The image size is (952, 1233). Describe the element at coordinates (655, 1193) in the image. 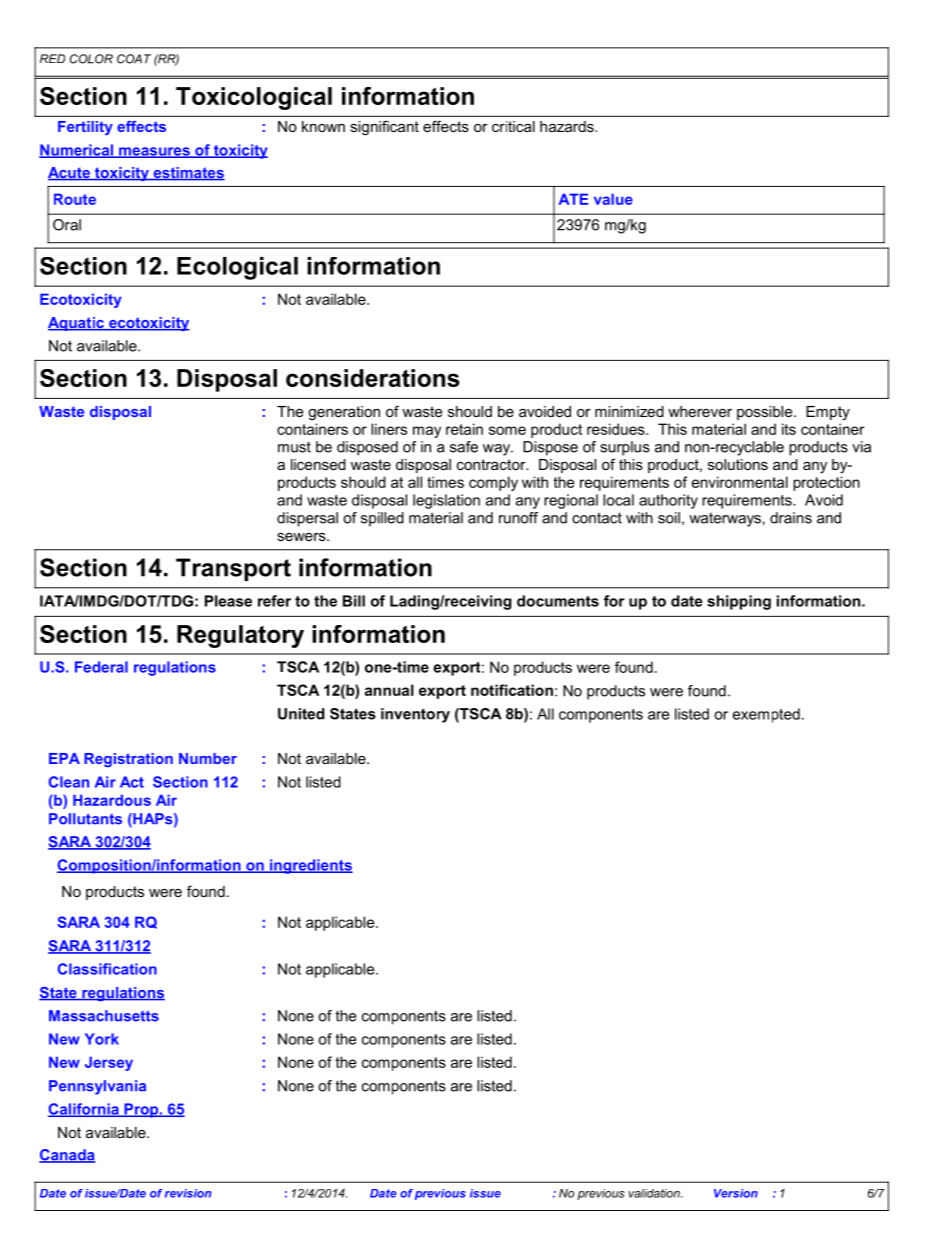

I see `validation` at that location.
